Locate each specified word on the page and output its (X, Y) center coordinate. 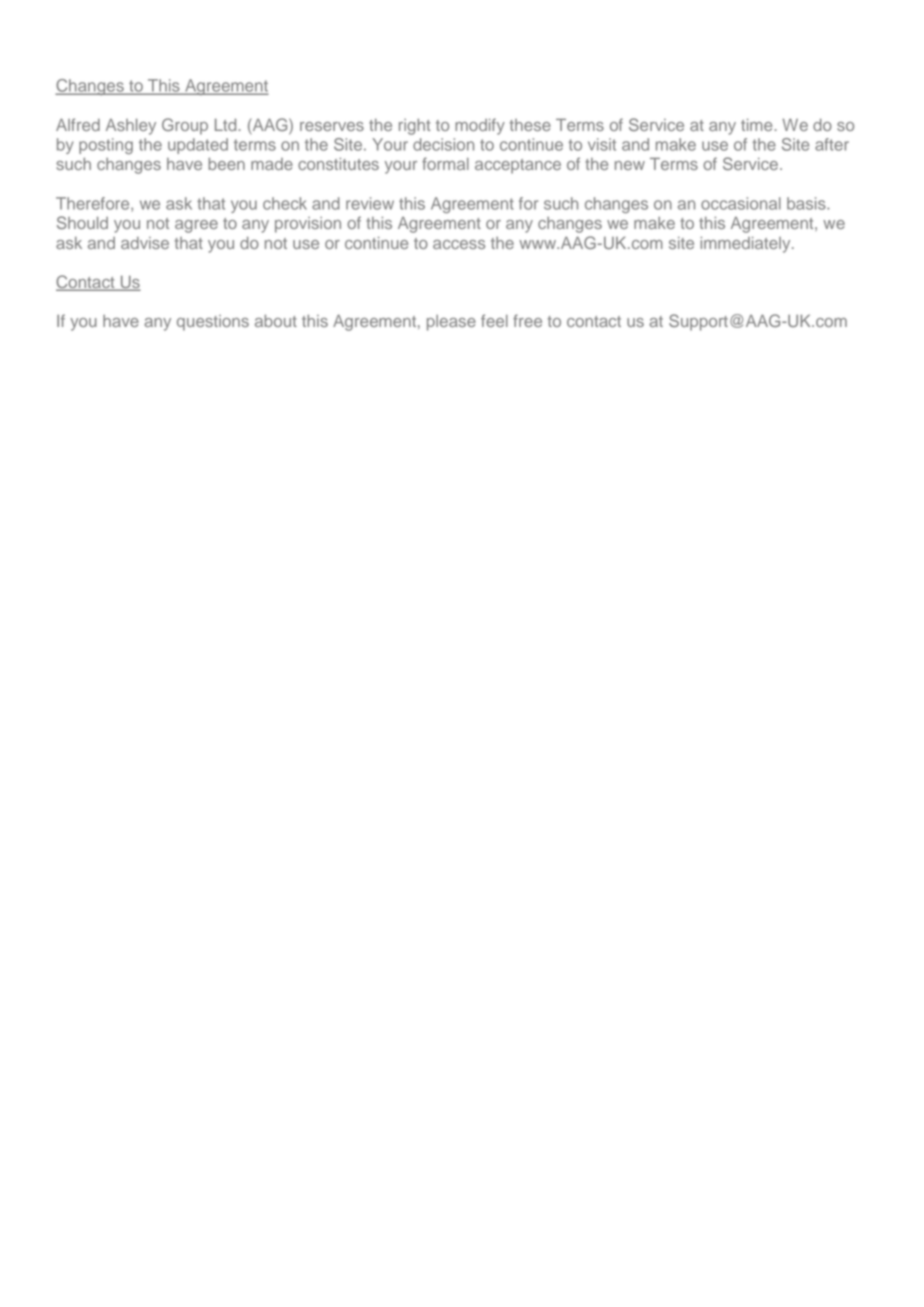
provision (308, 225)
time (756, 125)
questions (213, 323)
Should (82, 222)
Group (185, 126)
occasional (741, 203)
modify (480, 126)
